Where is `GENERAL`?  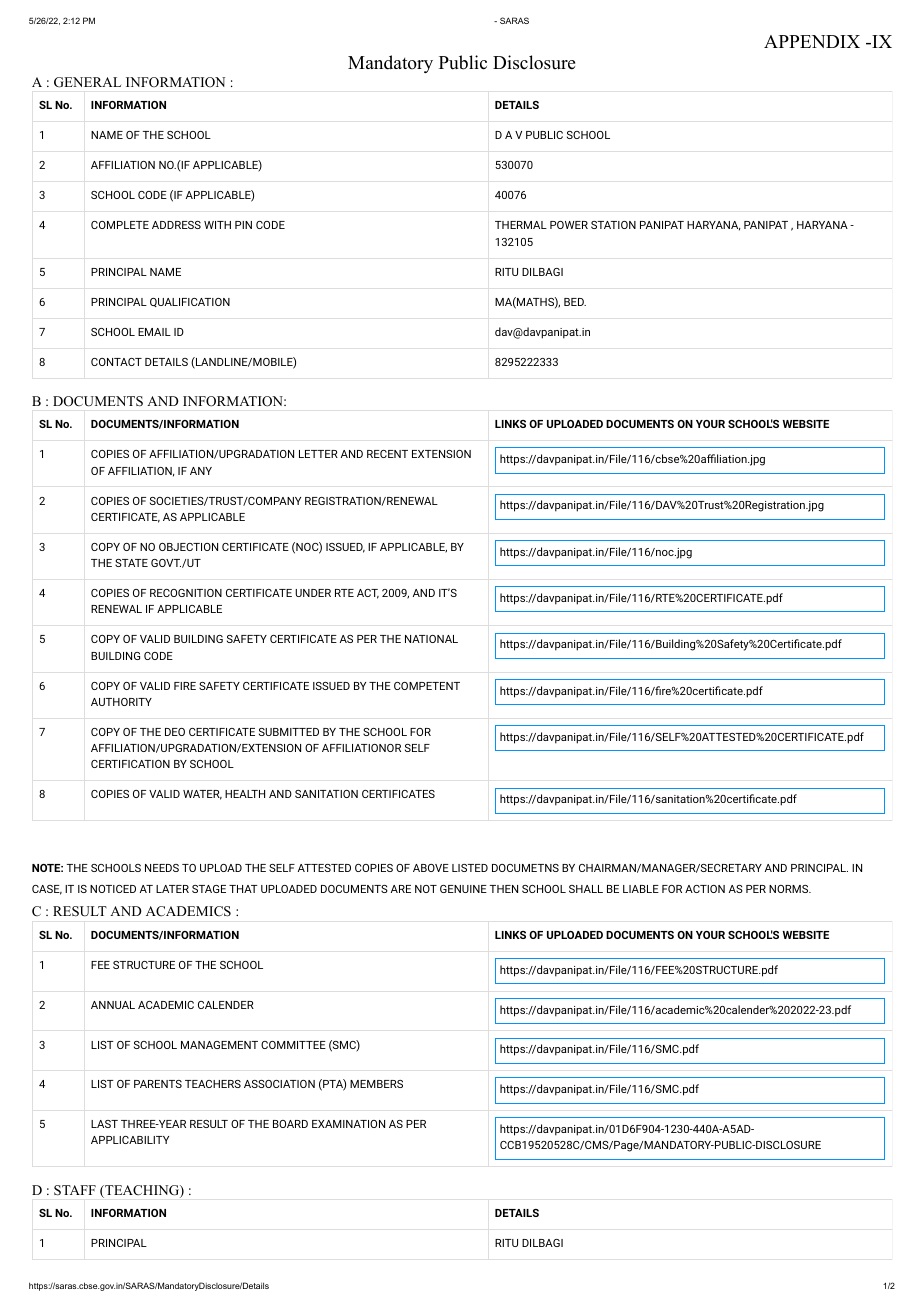
GENERAL is located at coordinates (87, 82).
